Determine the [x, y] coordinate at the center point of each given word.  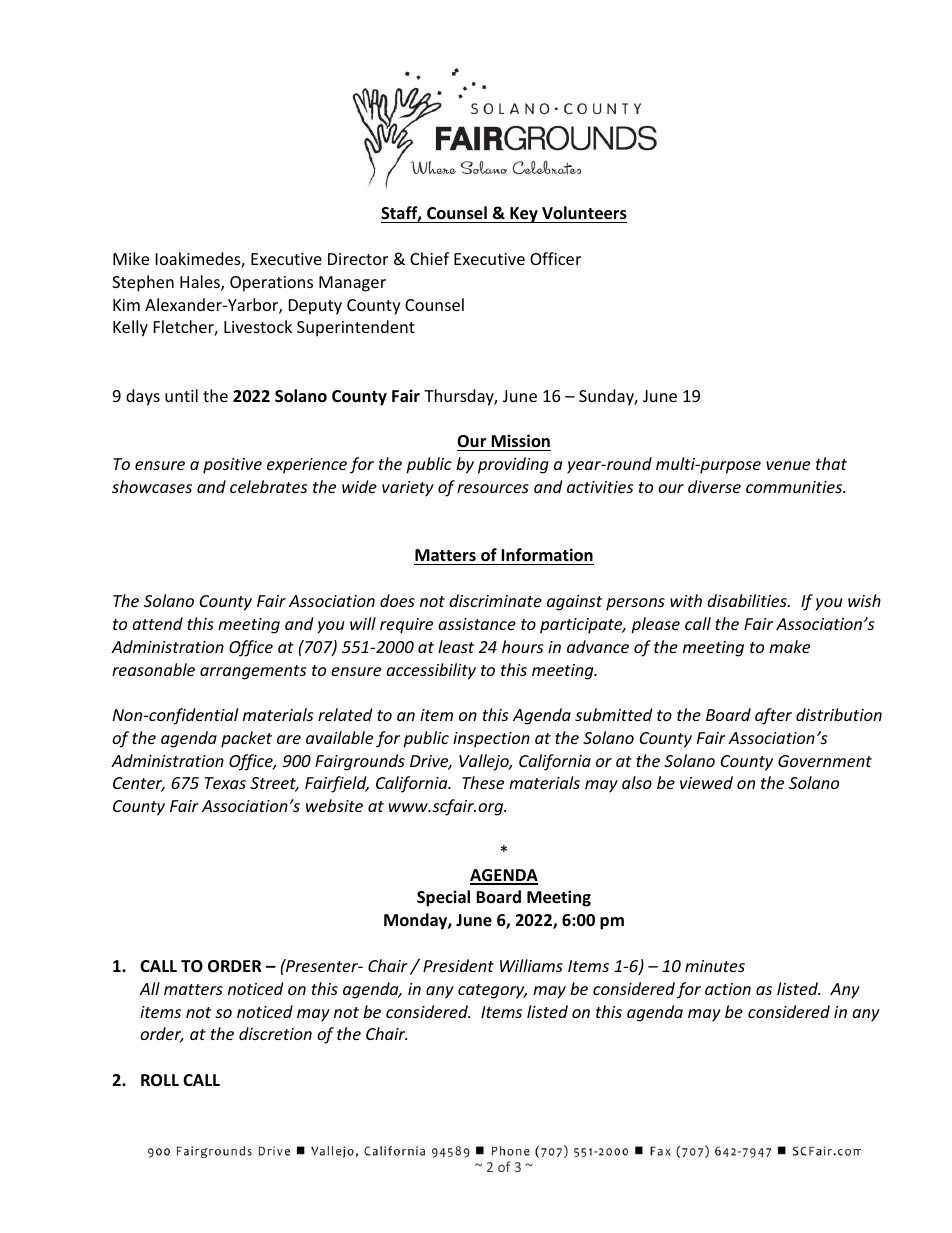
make [789, 646]
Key [524, 215]
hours [522, 646]
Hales [201, 283]
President [458, 965]
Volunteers [584, 213]
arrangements [253, 672]
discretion [275, 1033]
